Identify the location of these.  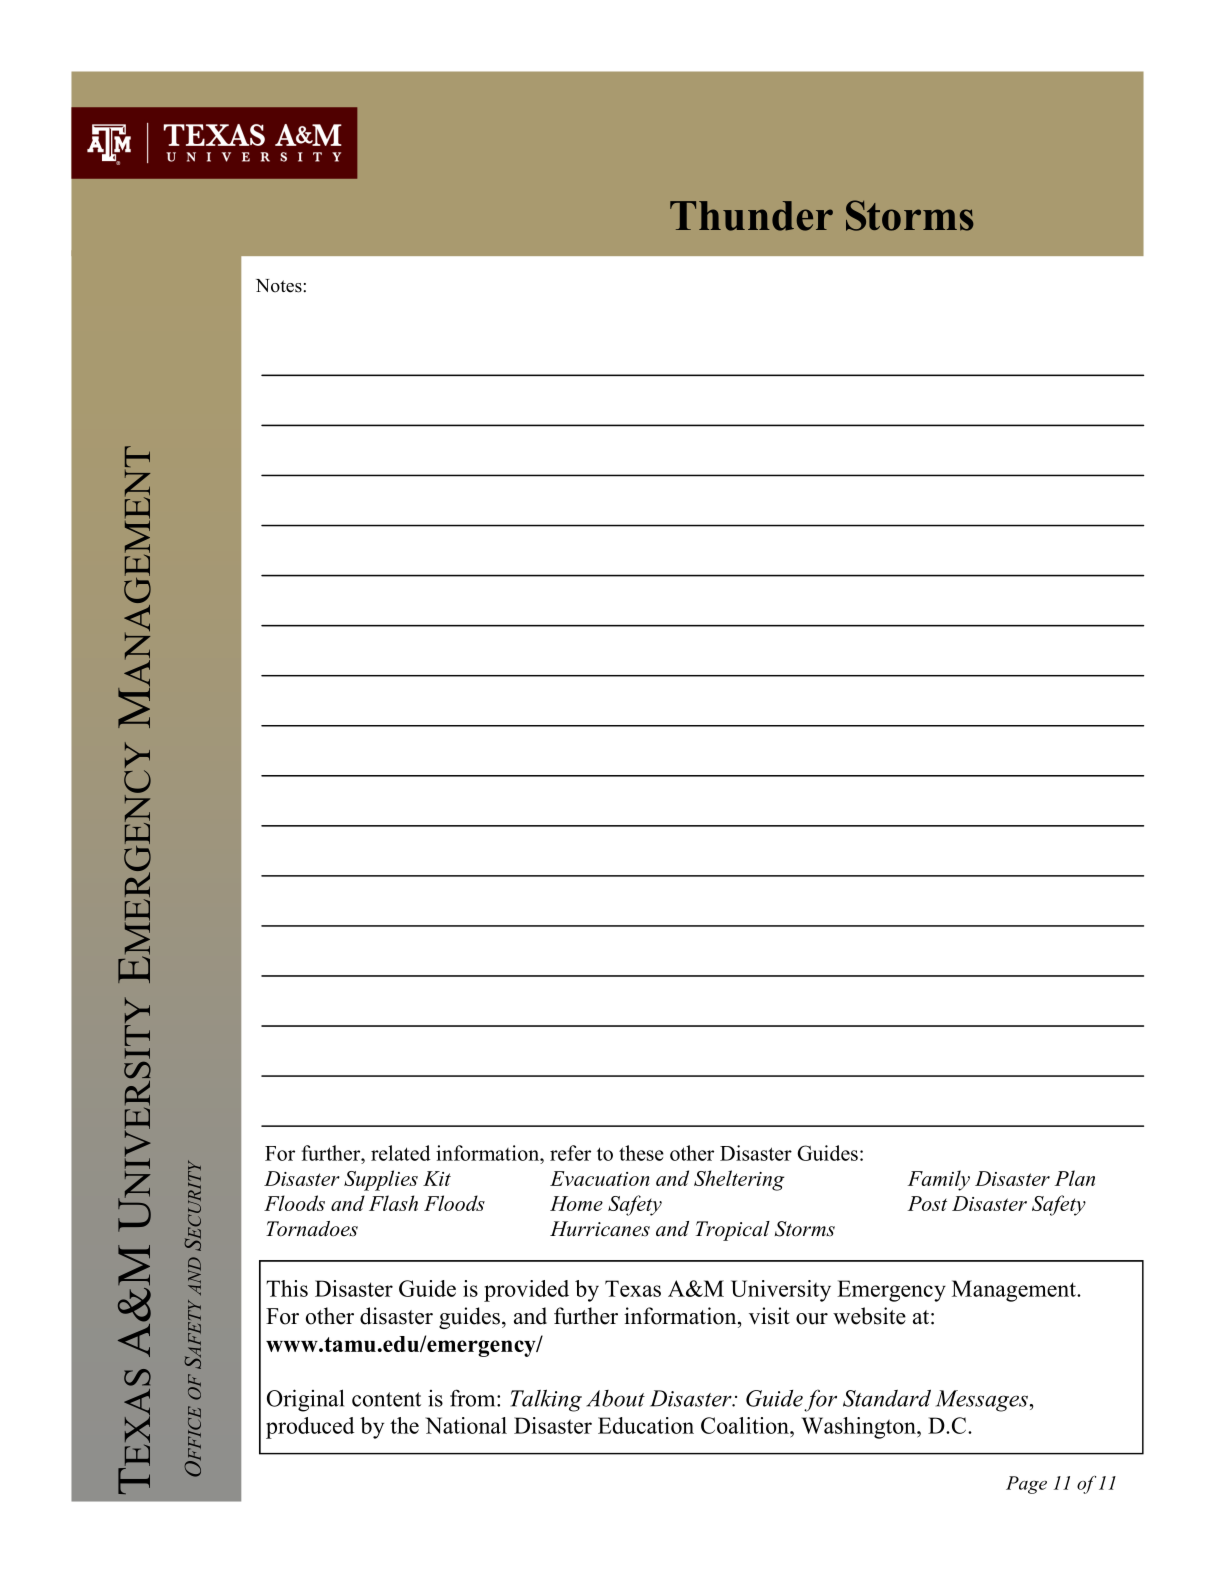
(641, 1153).
